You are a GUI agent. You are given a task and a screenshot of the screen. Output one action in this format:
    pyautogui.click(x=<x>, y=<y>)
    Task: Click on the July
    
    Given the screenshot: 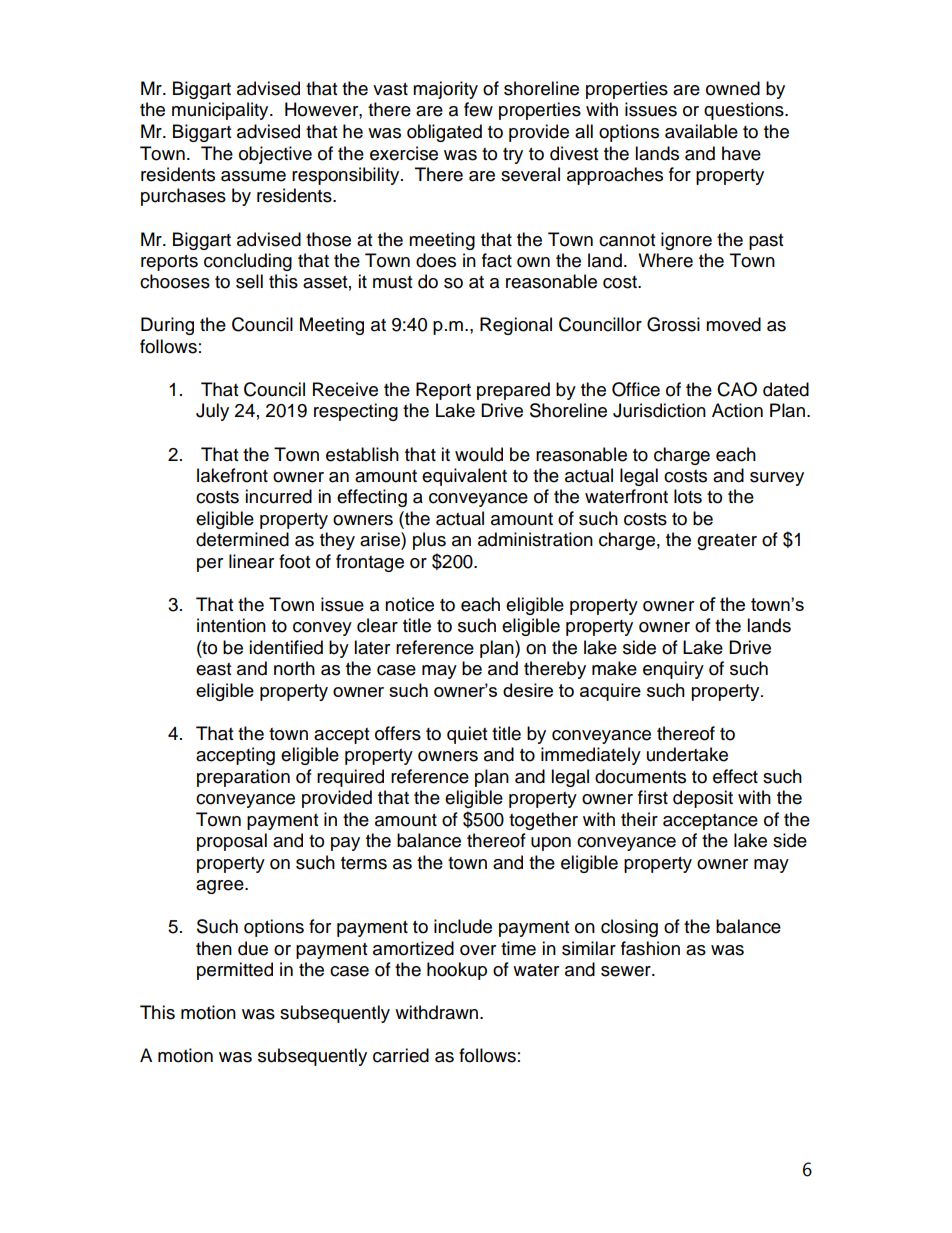 What is the action you would take?
    pyautogui.click(x=212, y=412)
